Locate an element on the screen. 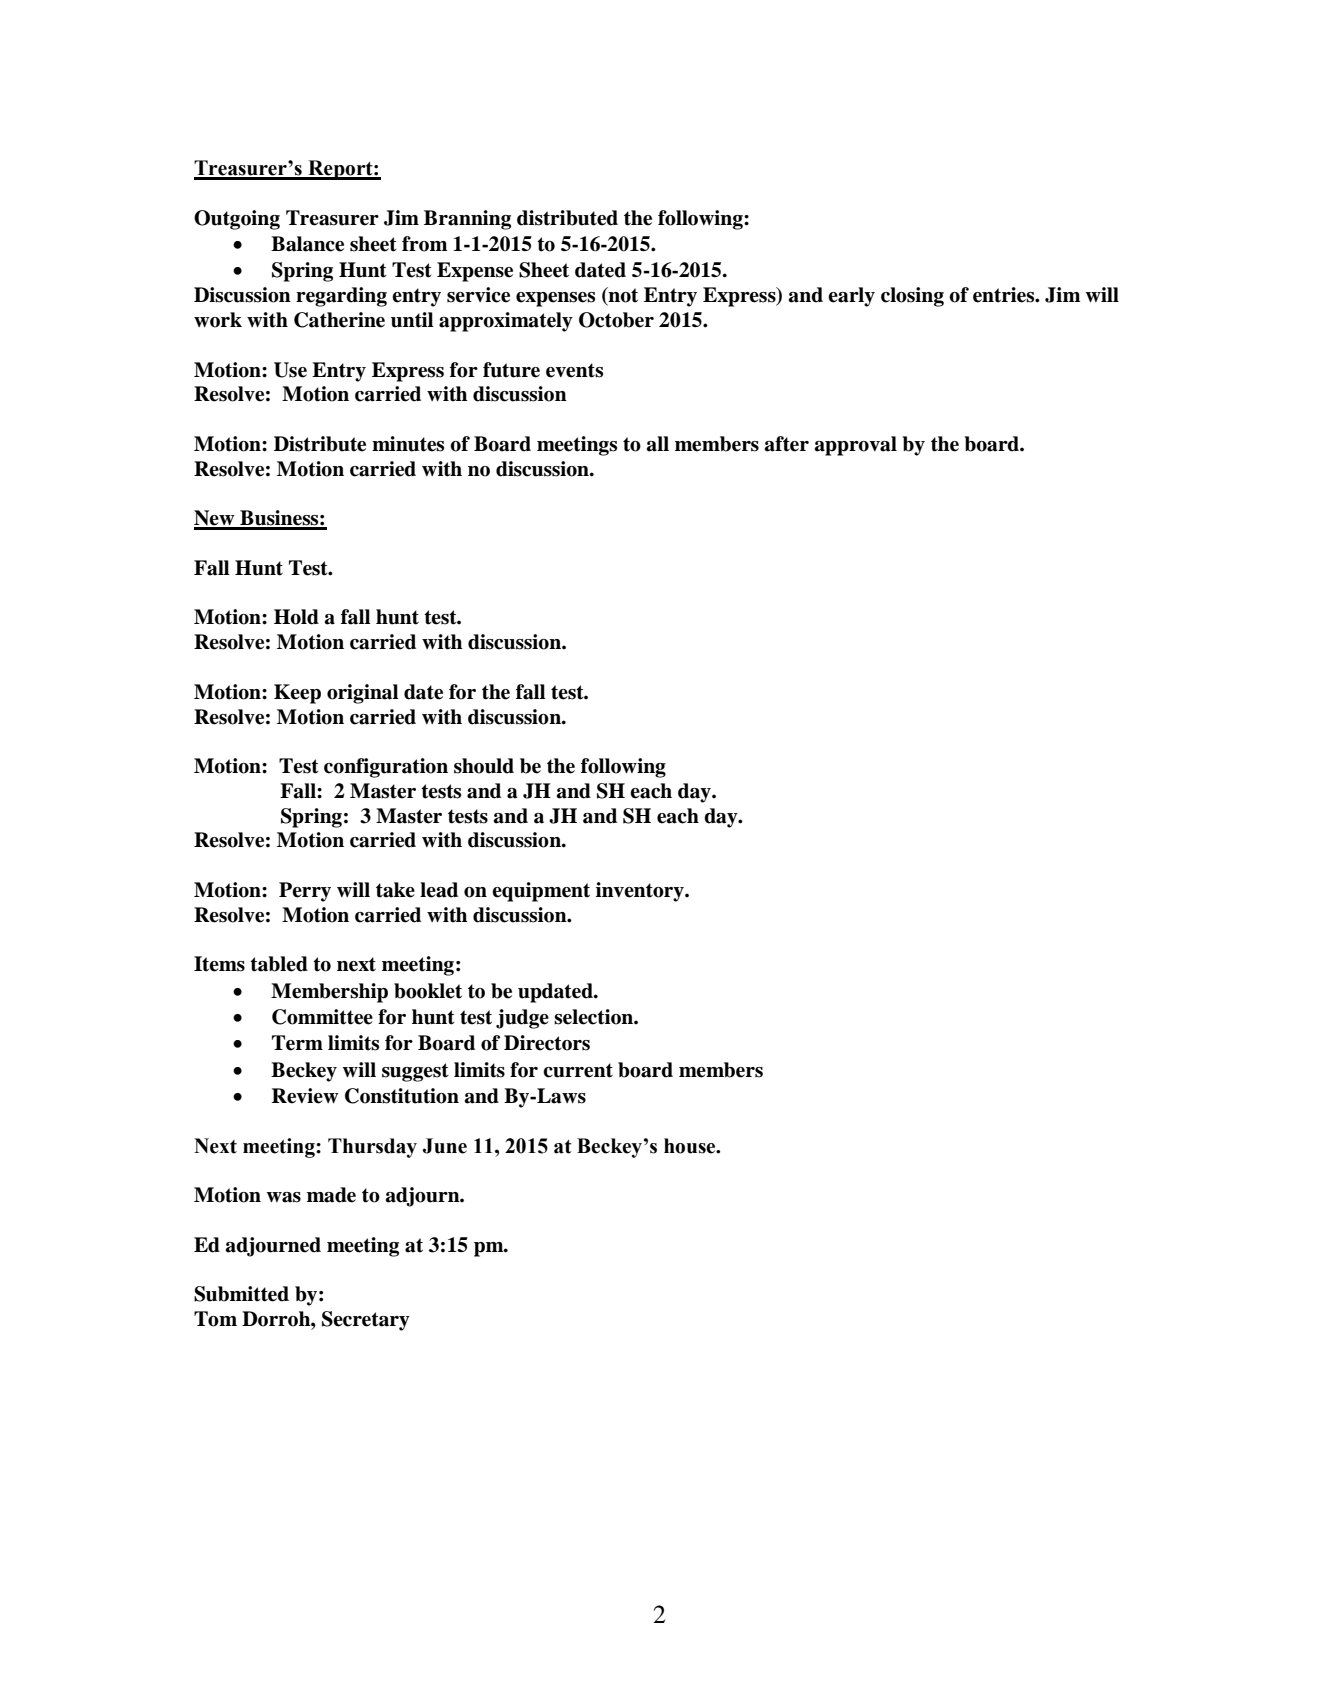  Balance is located at coordinates (307, 244).
